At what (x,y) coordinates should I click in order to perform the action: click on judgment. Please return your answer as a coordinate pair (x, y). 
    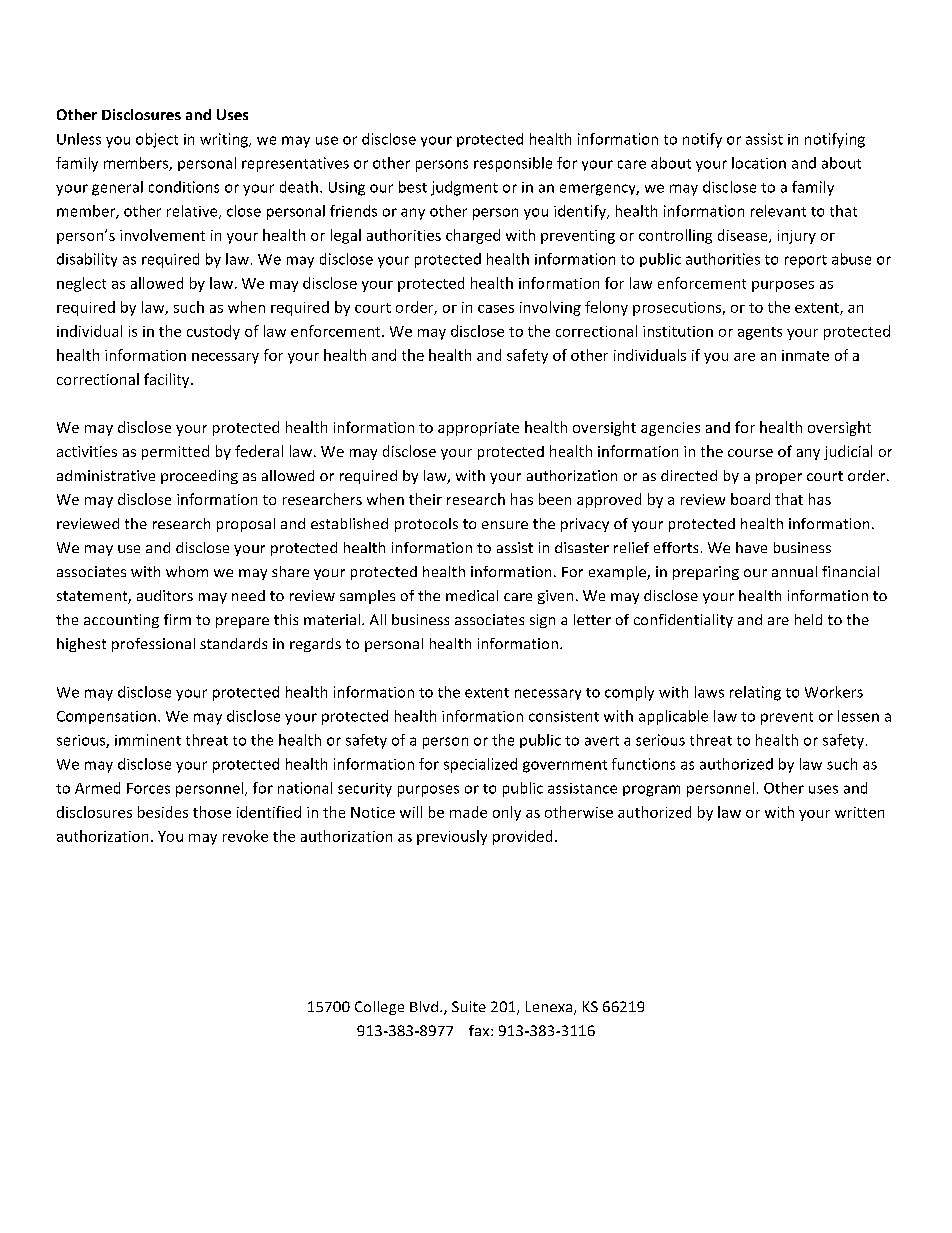
    Looking at the image, I should click on (464, 188).
